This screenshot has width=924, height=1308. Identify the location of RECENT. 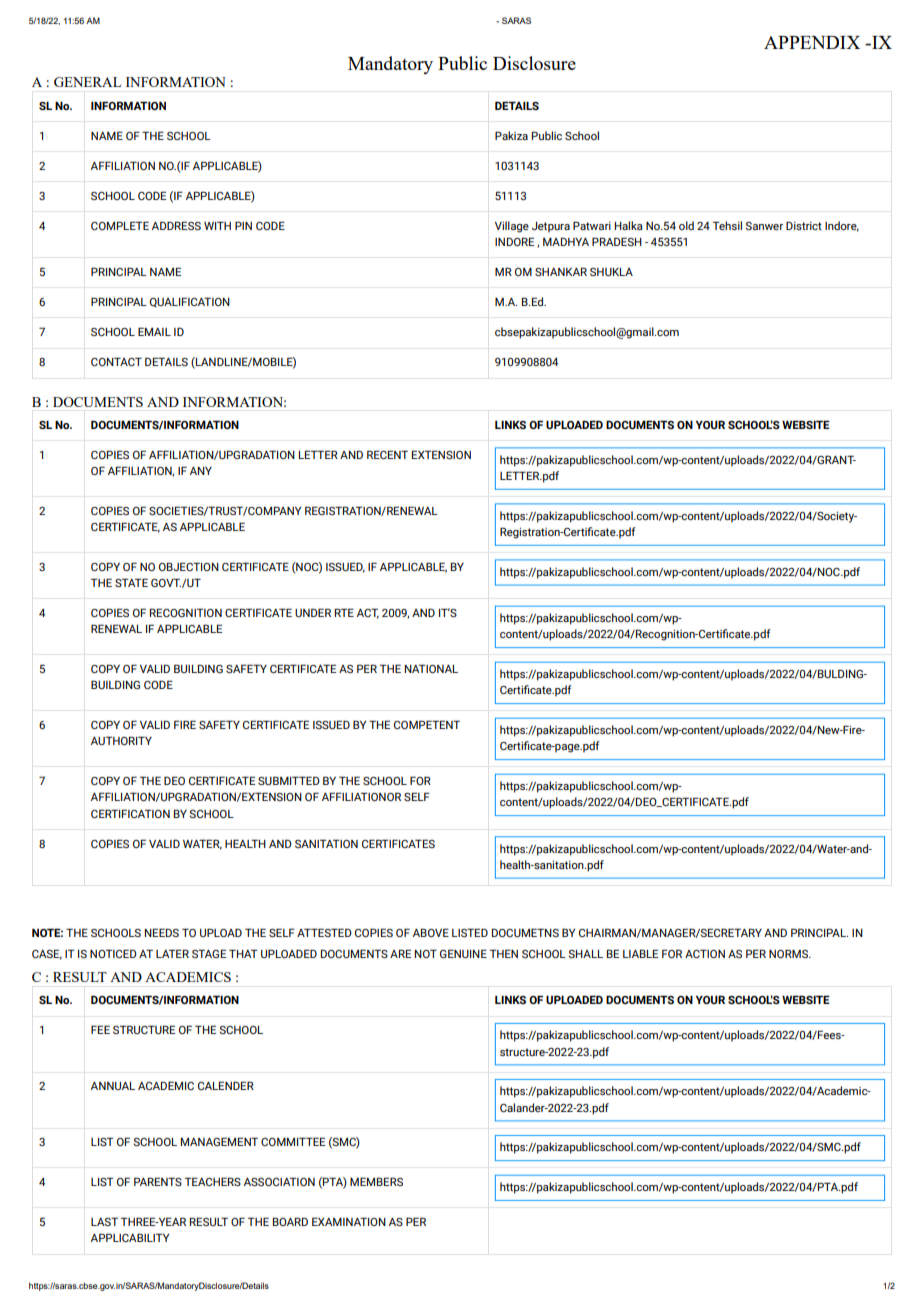
(387, 454).
